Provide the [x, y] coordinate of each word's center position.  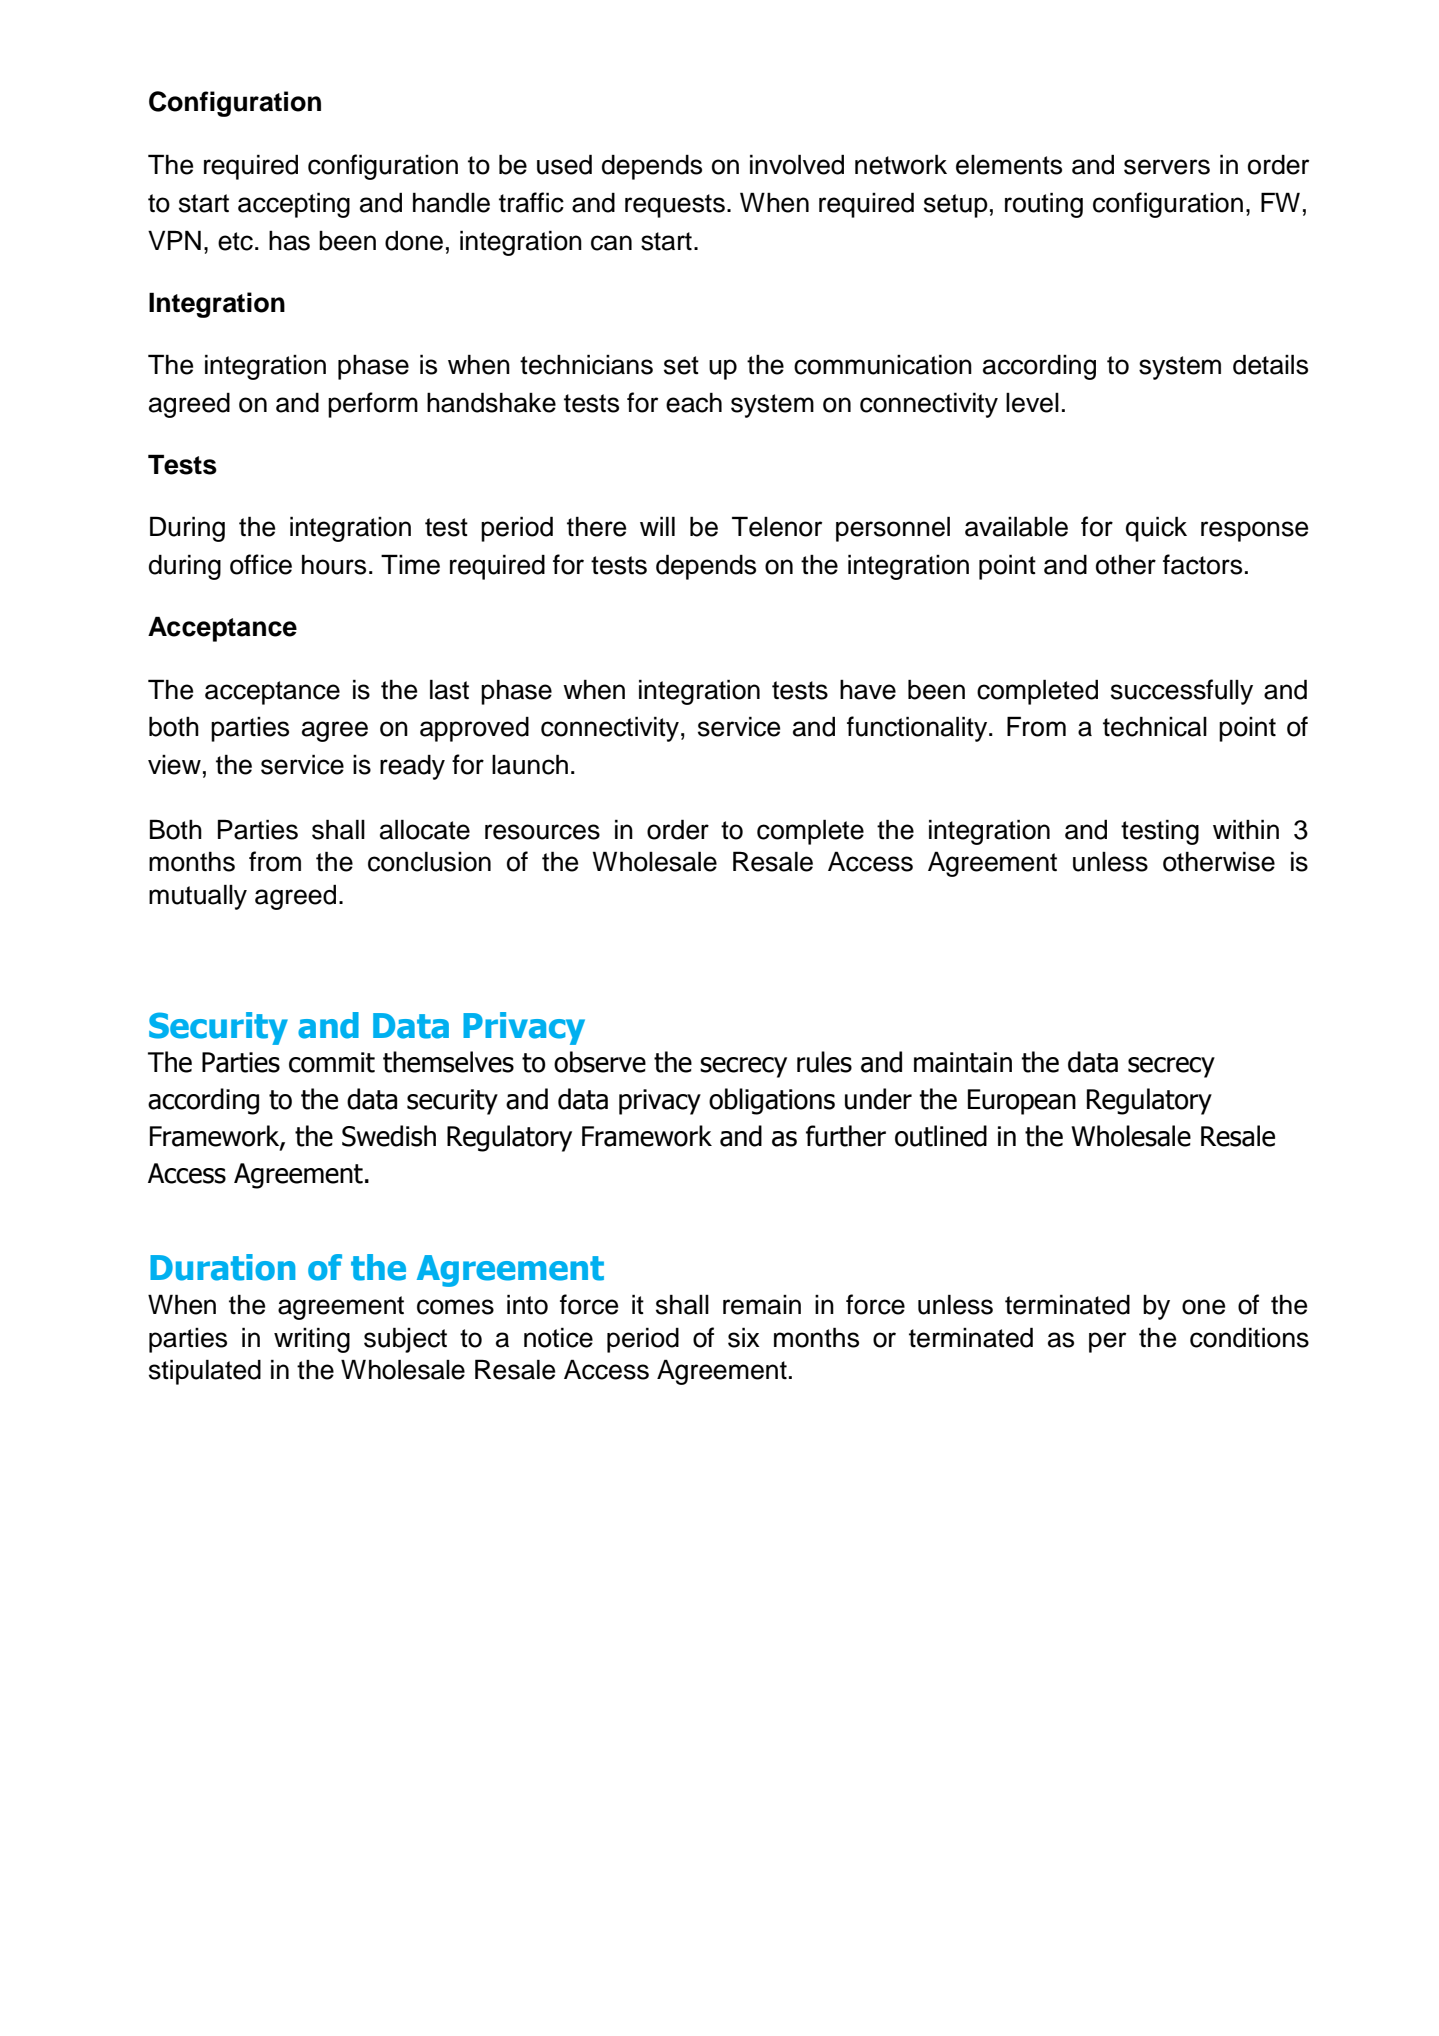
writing [312, 1340]
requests [675, 206]
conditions [1249, 1337]
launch [530, 764]
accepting [294, 205]
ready [412, 767]
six [744, 1337]
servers [1167, 167]
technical [1155, 726]
